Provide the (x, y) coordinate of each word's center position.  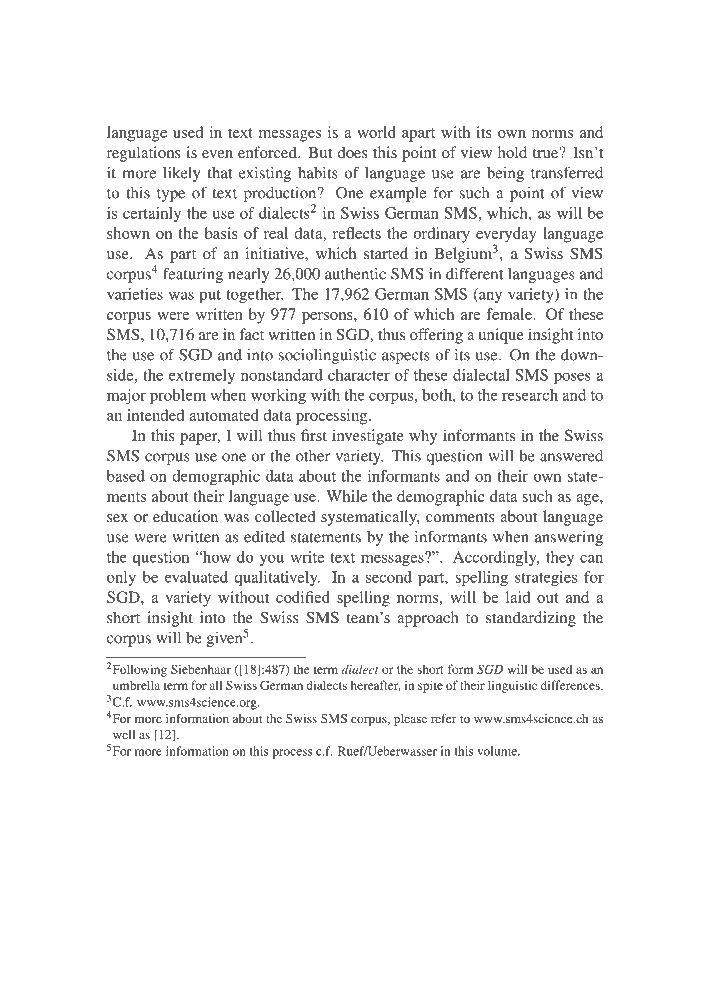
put (210, 296)
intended (155, 415)
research (530, 395)
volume (498, 751)
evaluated (196, 577)
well (124, 734)
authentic (355, 274)
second (389, 577)
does (352, 152)
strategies (546, 578)
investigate (368, 437)
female (510, 314)
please (410, 720)
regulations (144, 154)
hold (512, 152)
